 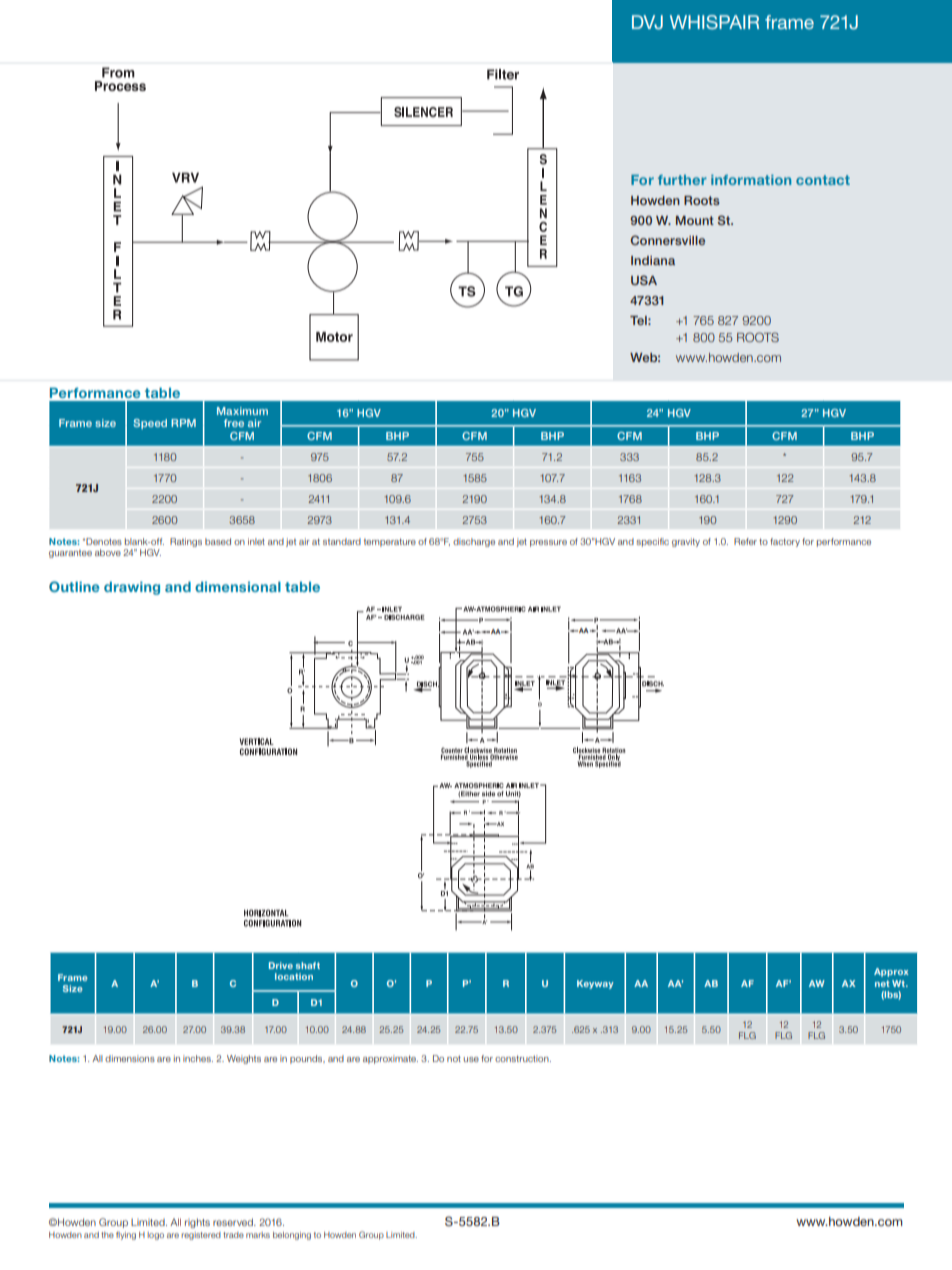 What do you see at coordinates (523, 1058) in the image?
I see `construction` at bounding box center [523, 1058].
